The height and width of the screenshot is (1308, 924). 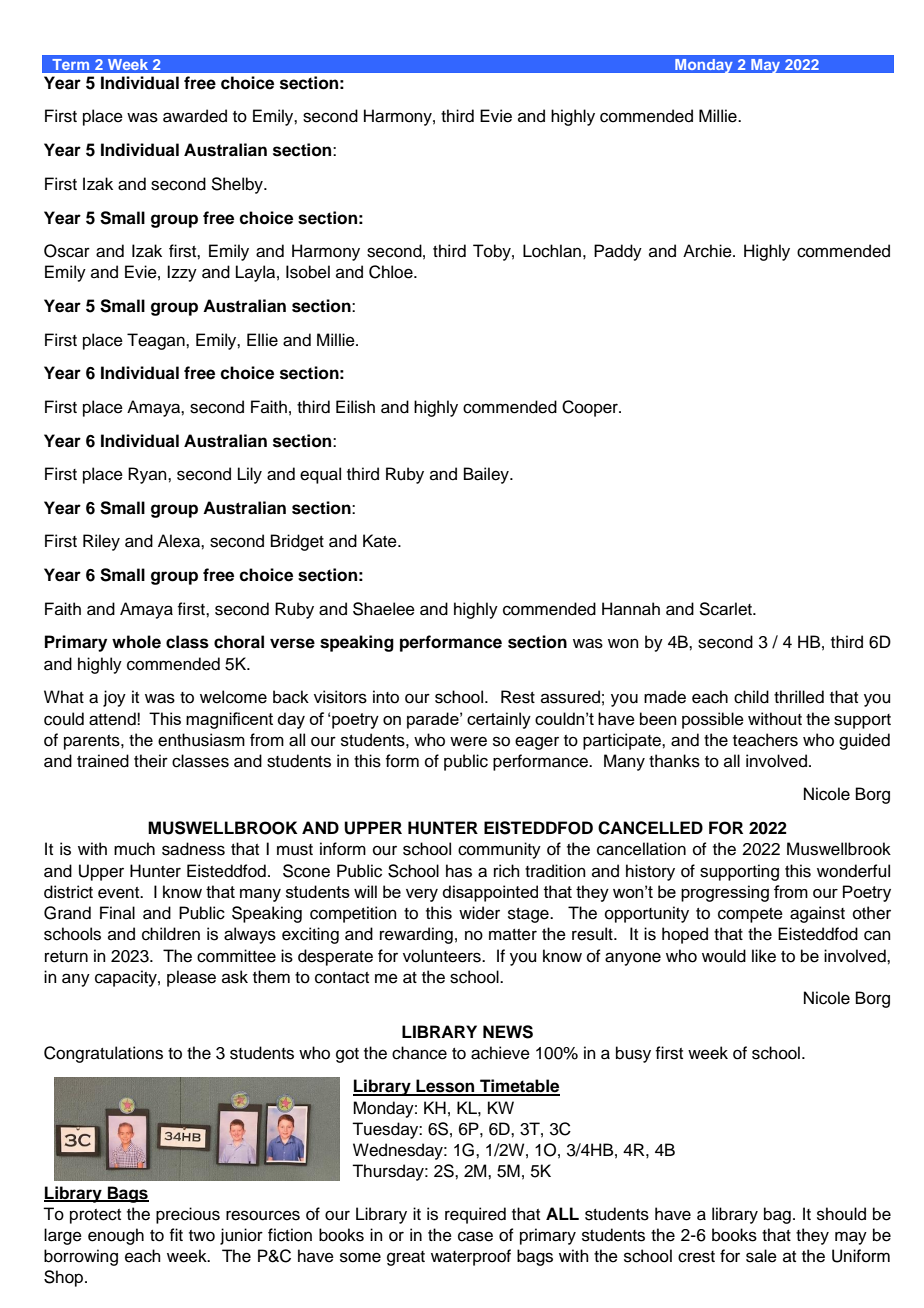 What do you see at coordinates (761, 1256) in the screenshot?
I see `sale` at bounding box center [761, 1256].
